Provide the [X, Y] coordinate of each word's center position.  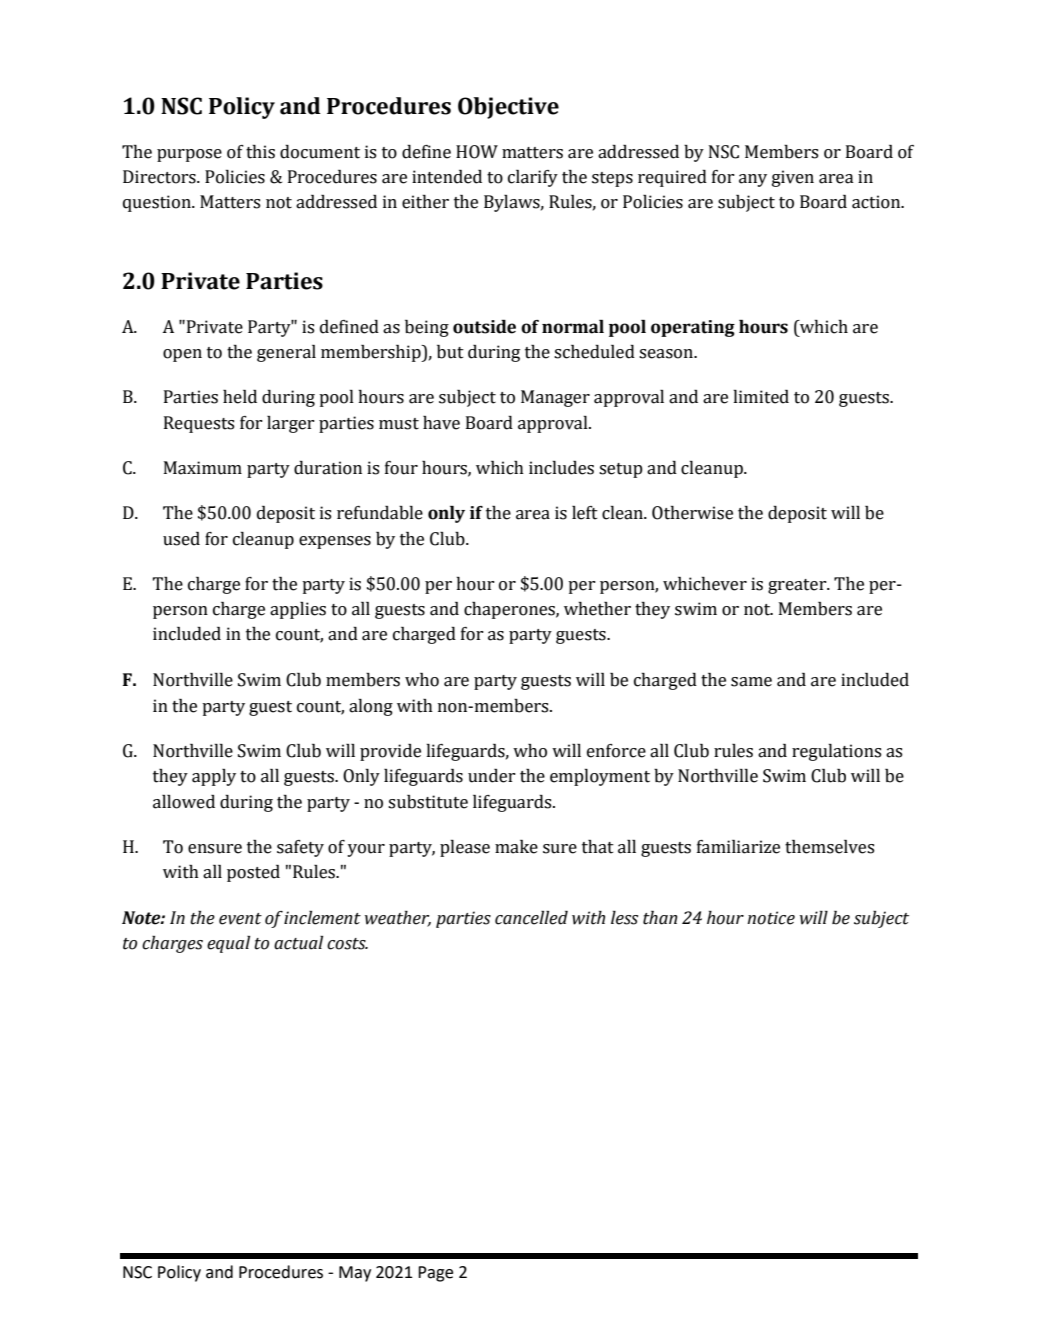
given [793, 178]
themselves [830, 847]
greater [798, 586]
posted [253, 873]
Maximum [203, 468]
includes [561, 468]
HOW [477, 152]
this [260, 152]
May [355, 1274]
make [516, 847]
